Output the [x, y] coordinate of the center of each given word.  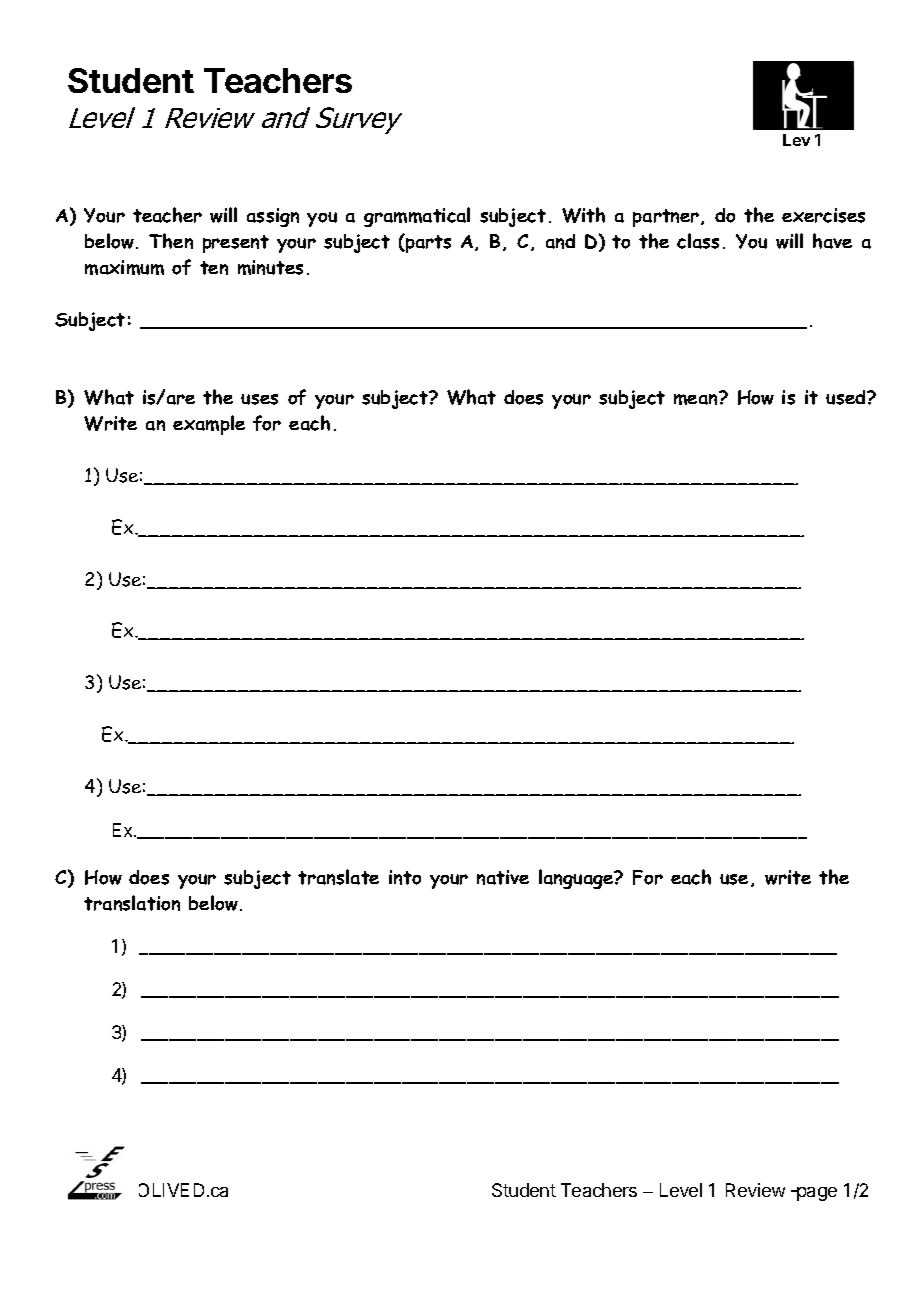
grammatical [417, 217]
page [816, 1194]
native [503, 877]
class [698, 241]
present [236, 244]
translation [132, 903]
